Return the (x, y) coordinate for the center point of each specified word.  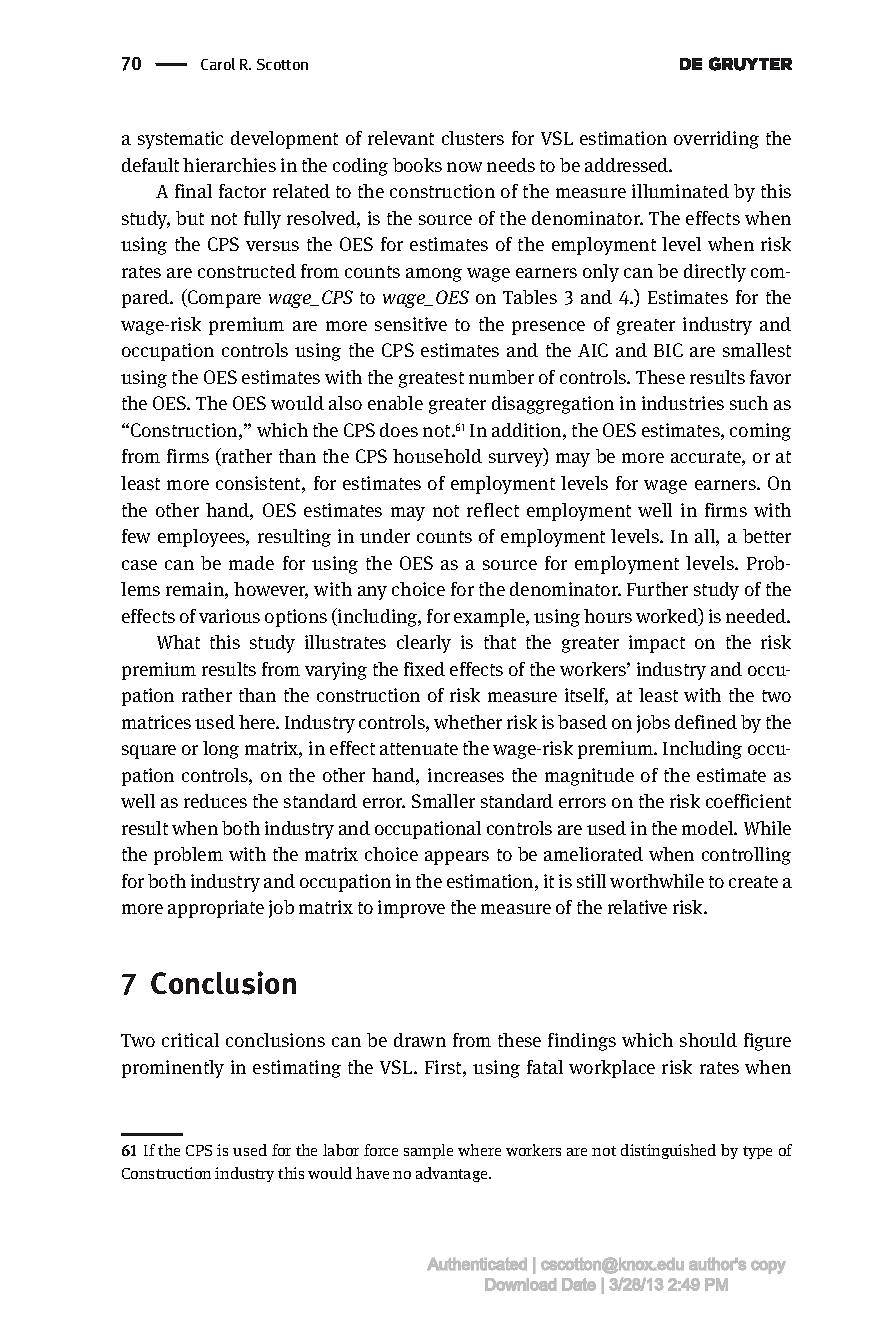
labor (341, 1150)
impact (657, 644)
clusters (473, 138)
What (178, 642)
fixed (424, 669)
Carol (218, 64)
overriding (716, 140)
